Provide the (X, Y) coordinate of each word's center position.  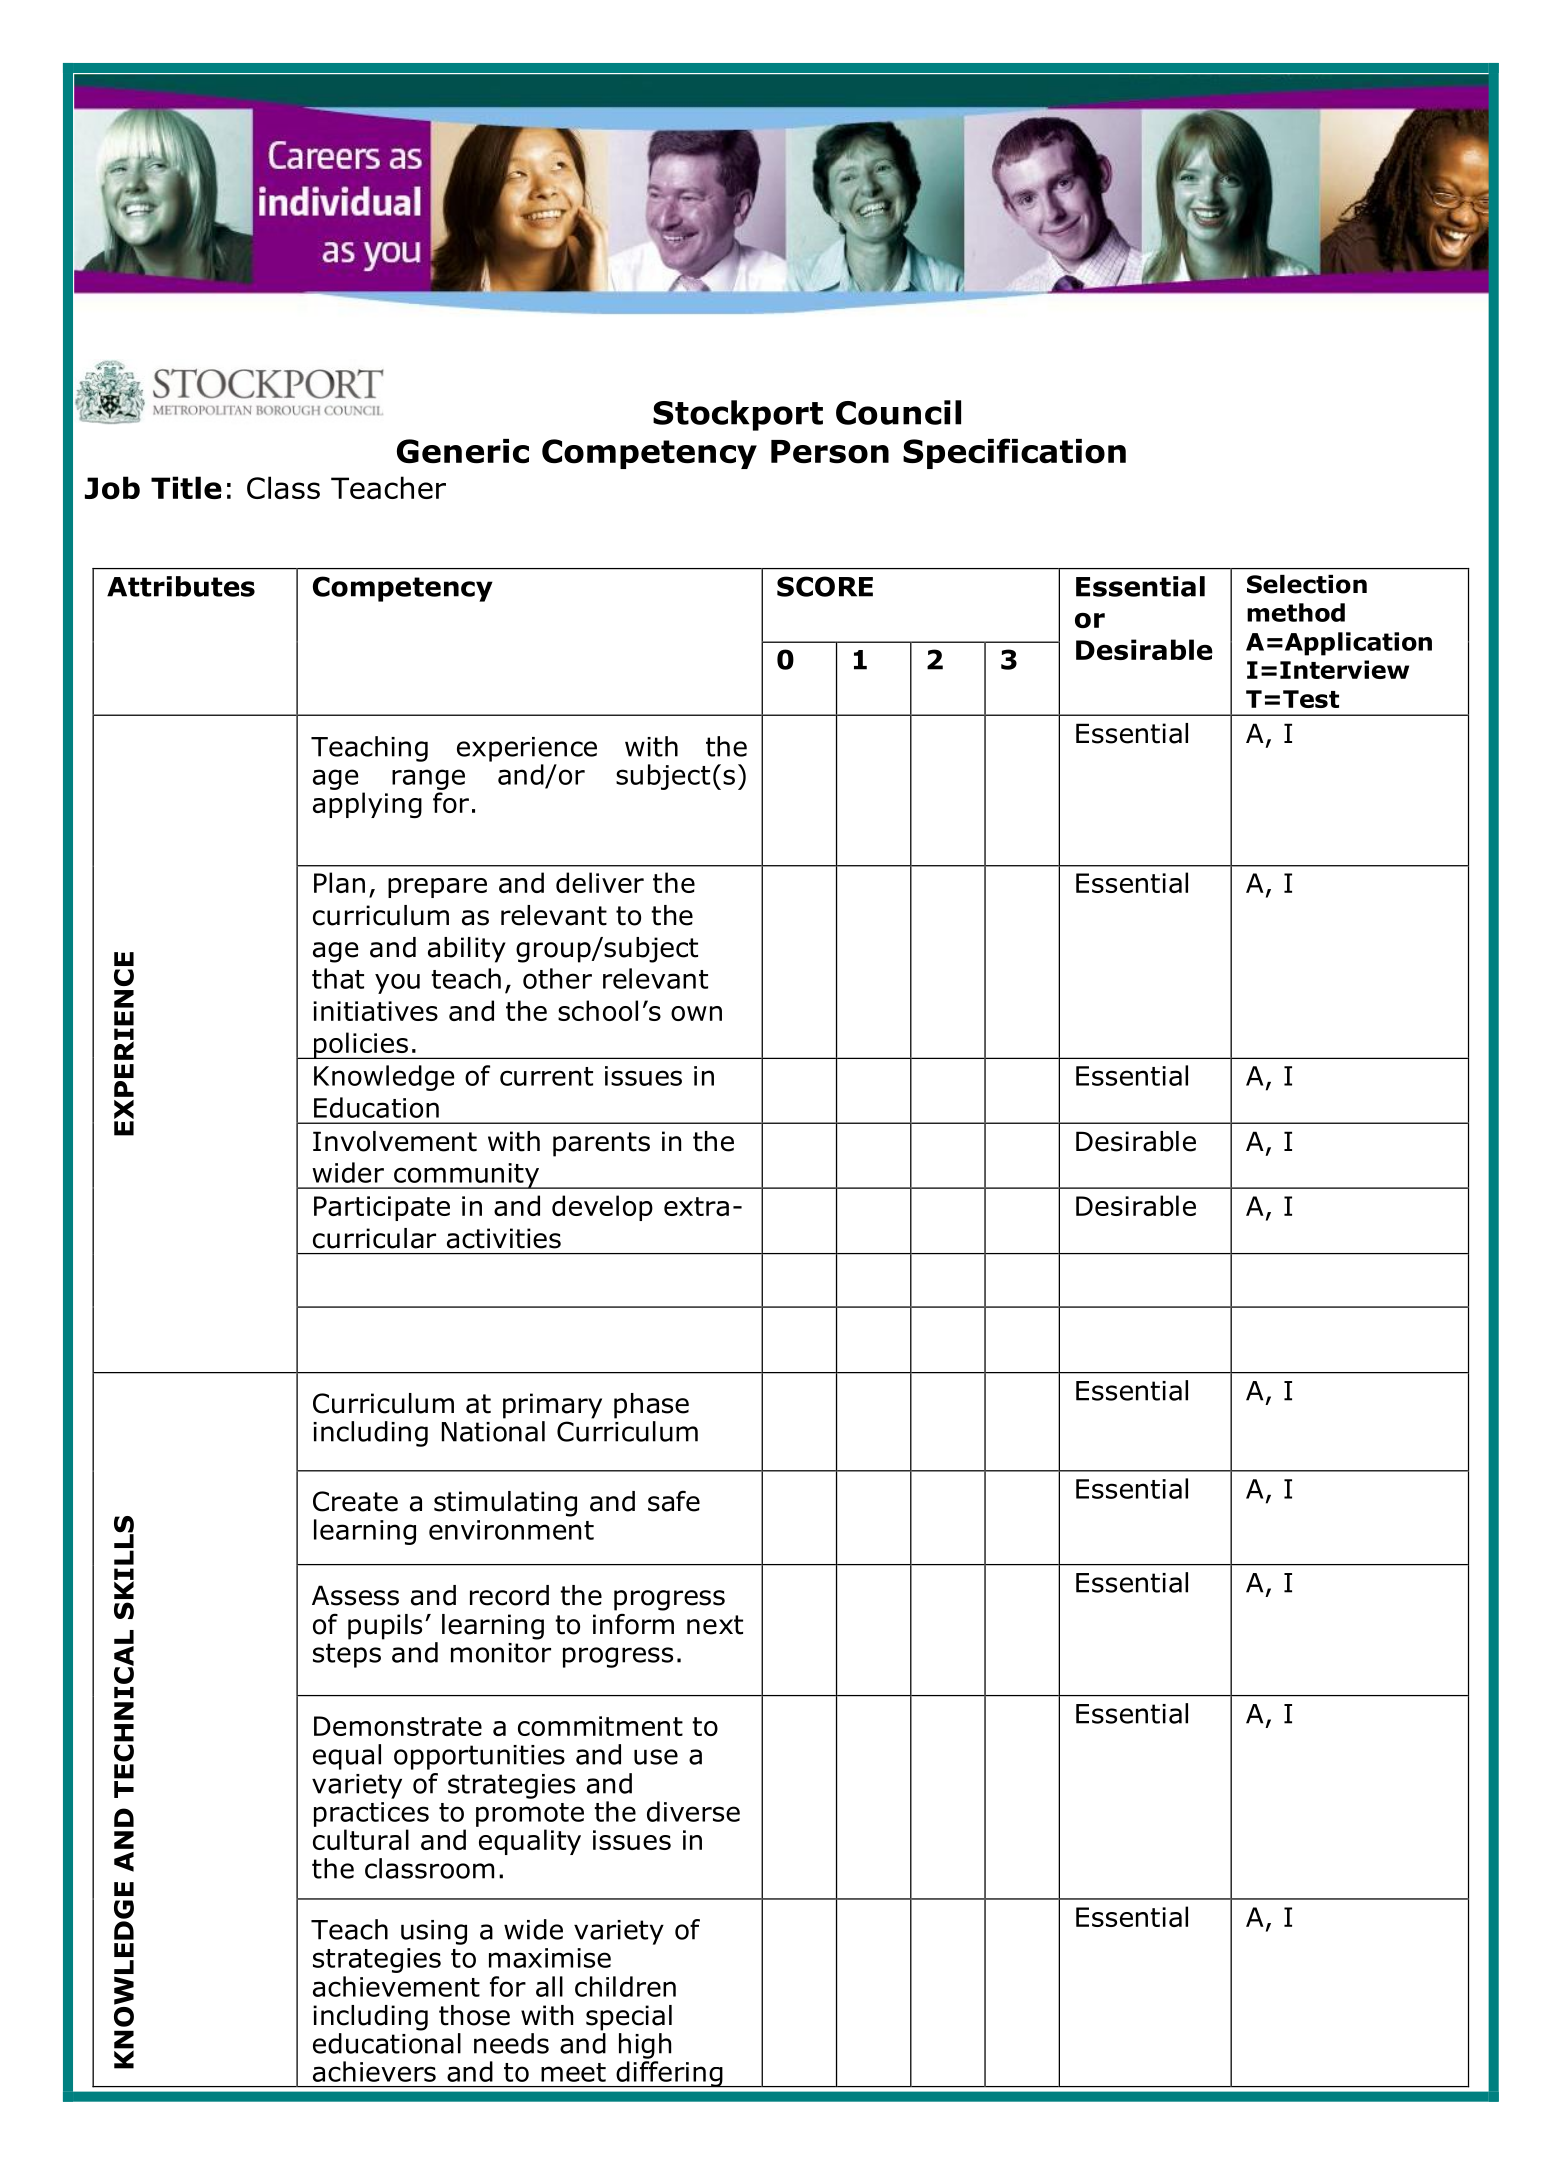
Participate (382, 1208)
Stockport (738, 415)
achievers (374, 2071)
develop (602, 1208)
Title (186, 487)
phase (651, 1406)
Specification (1014, 453)
